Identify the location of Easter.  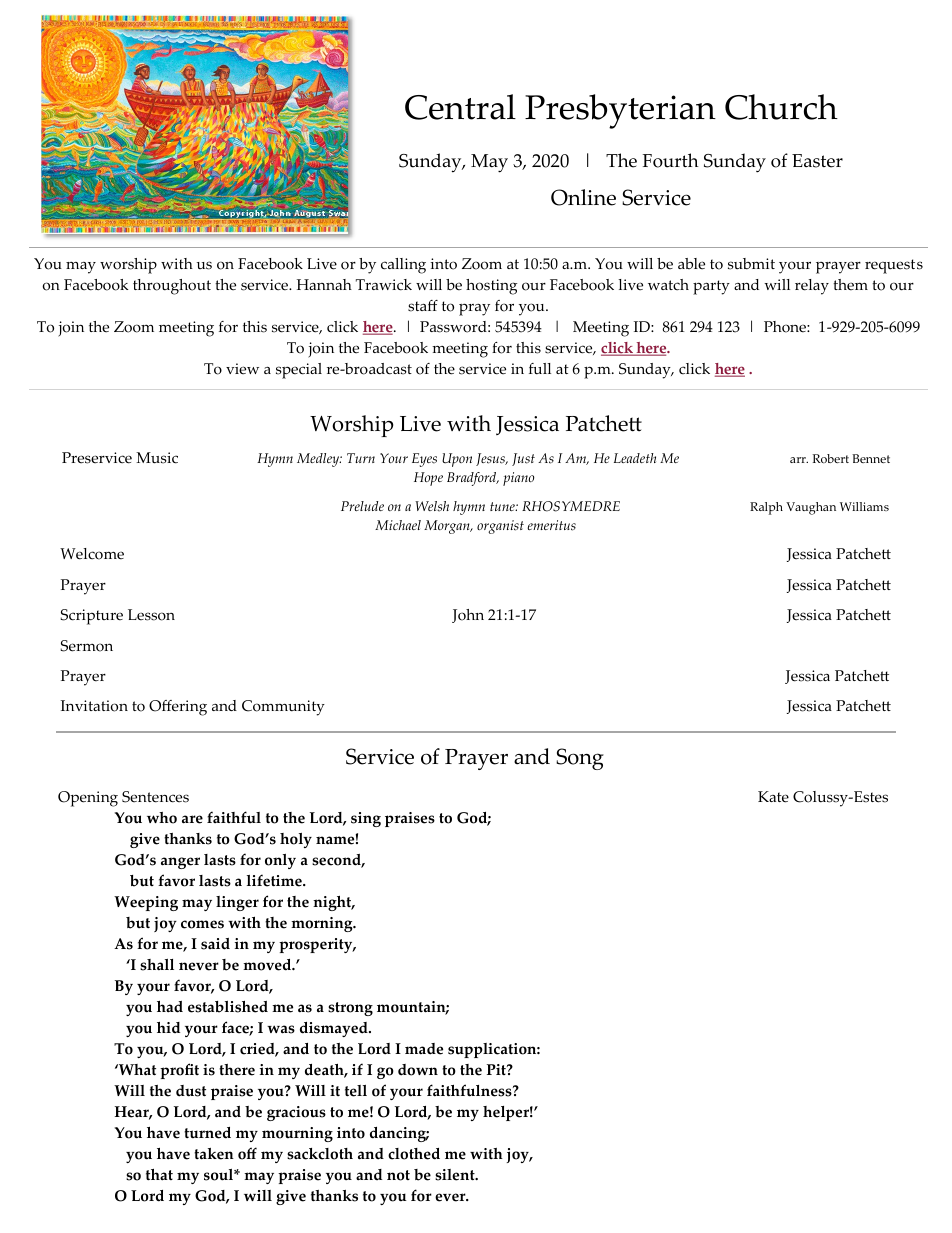
(817, 161).
